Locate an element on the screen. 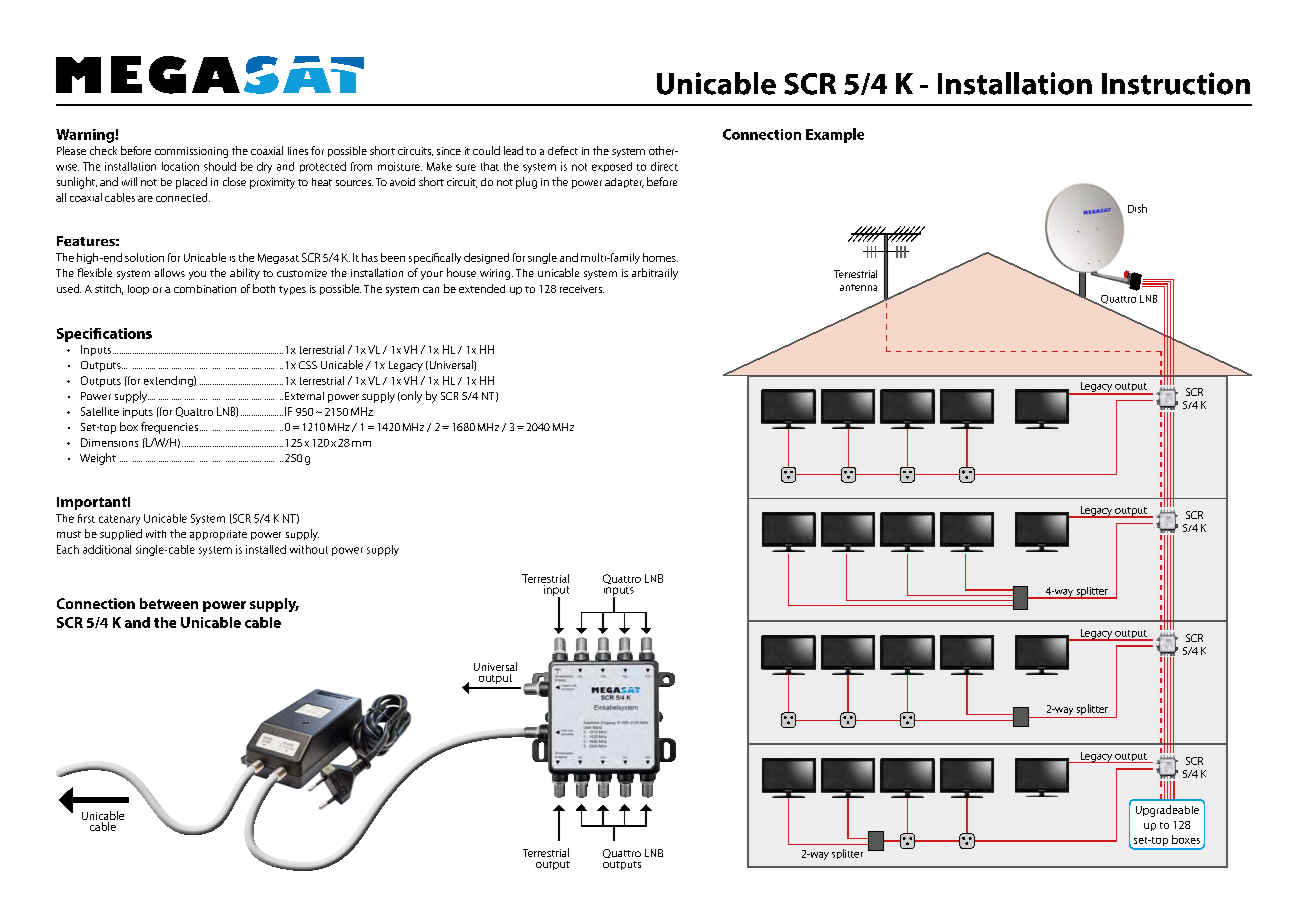  additional is located at coordinates (107, 549).
